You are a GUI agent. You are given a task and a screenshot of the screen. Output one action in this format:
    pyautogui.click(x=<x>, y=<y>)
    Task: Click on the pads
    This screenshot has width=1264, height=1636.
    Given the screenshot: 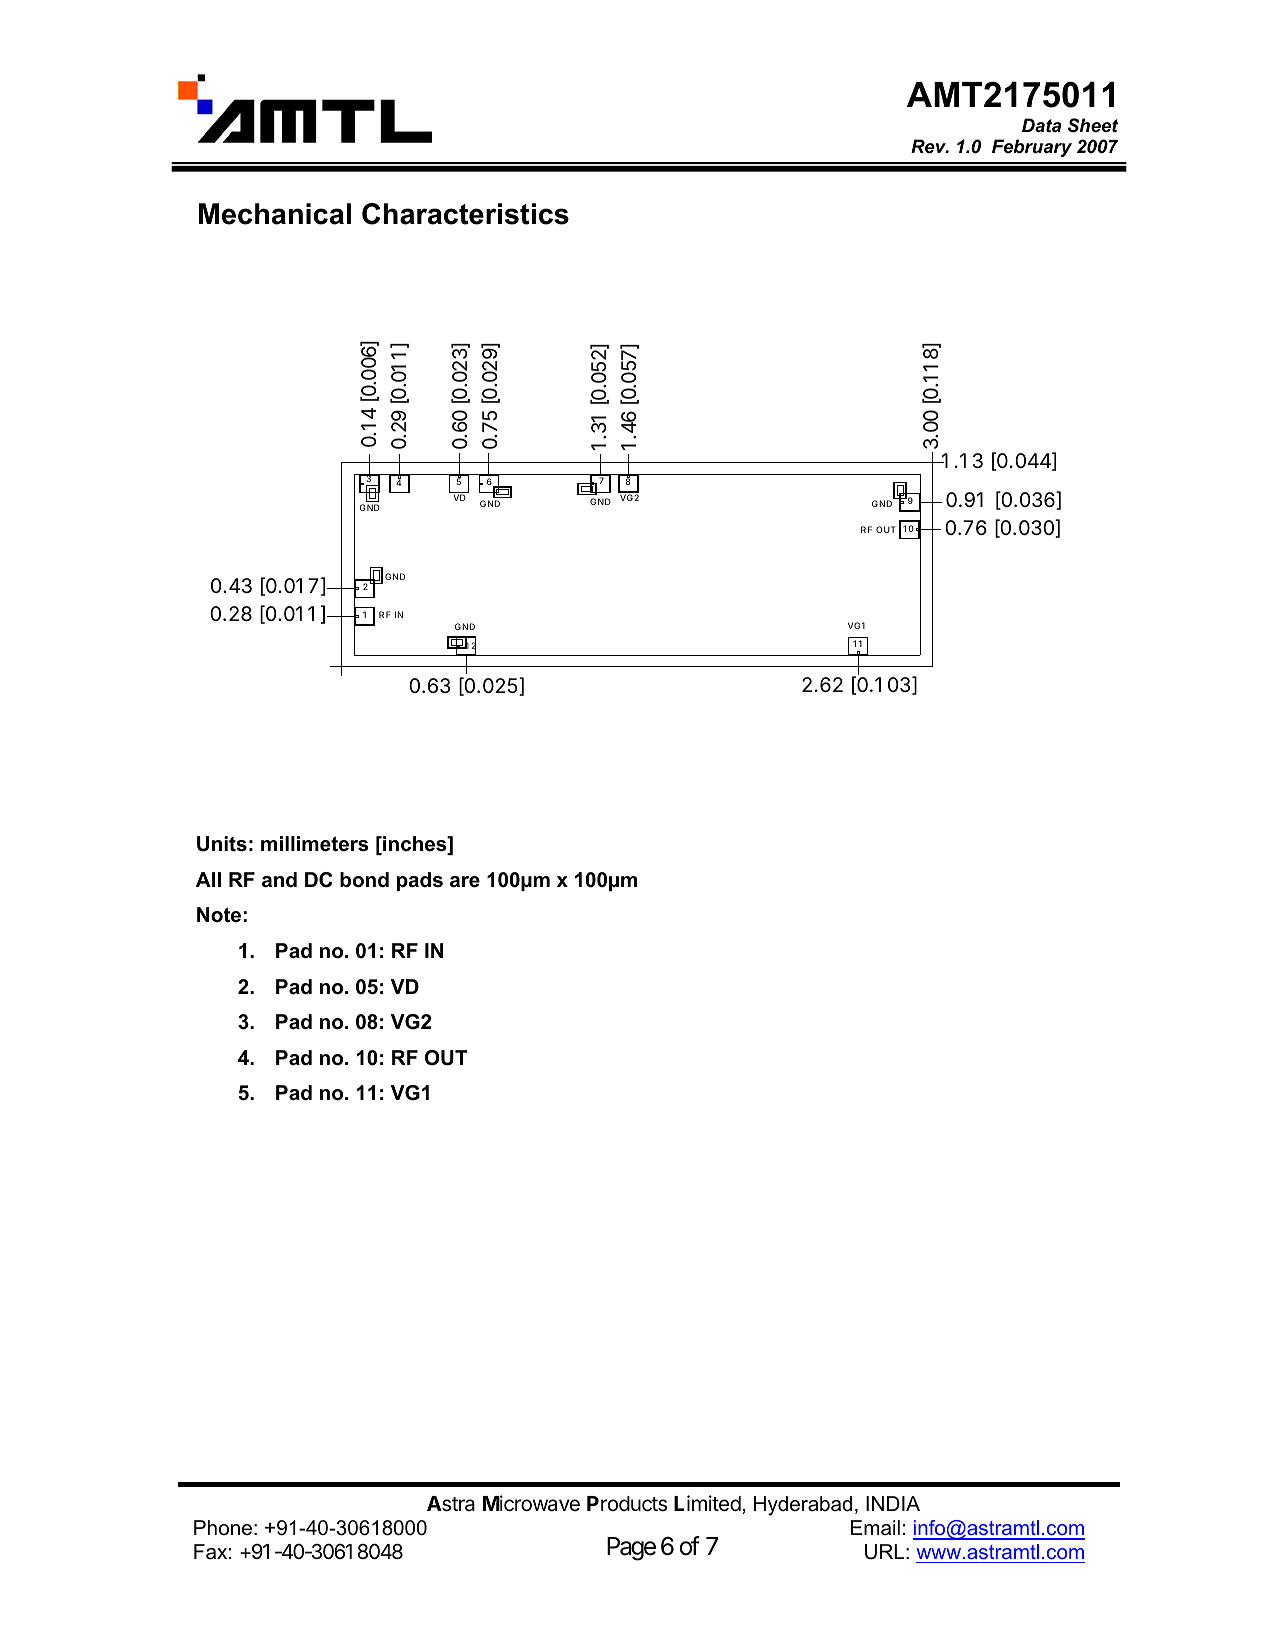 What is the action you would take?
    pyautogui.click(x=420, y=881)
